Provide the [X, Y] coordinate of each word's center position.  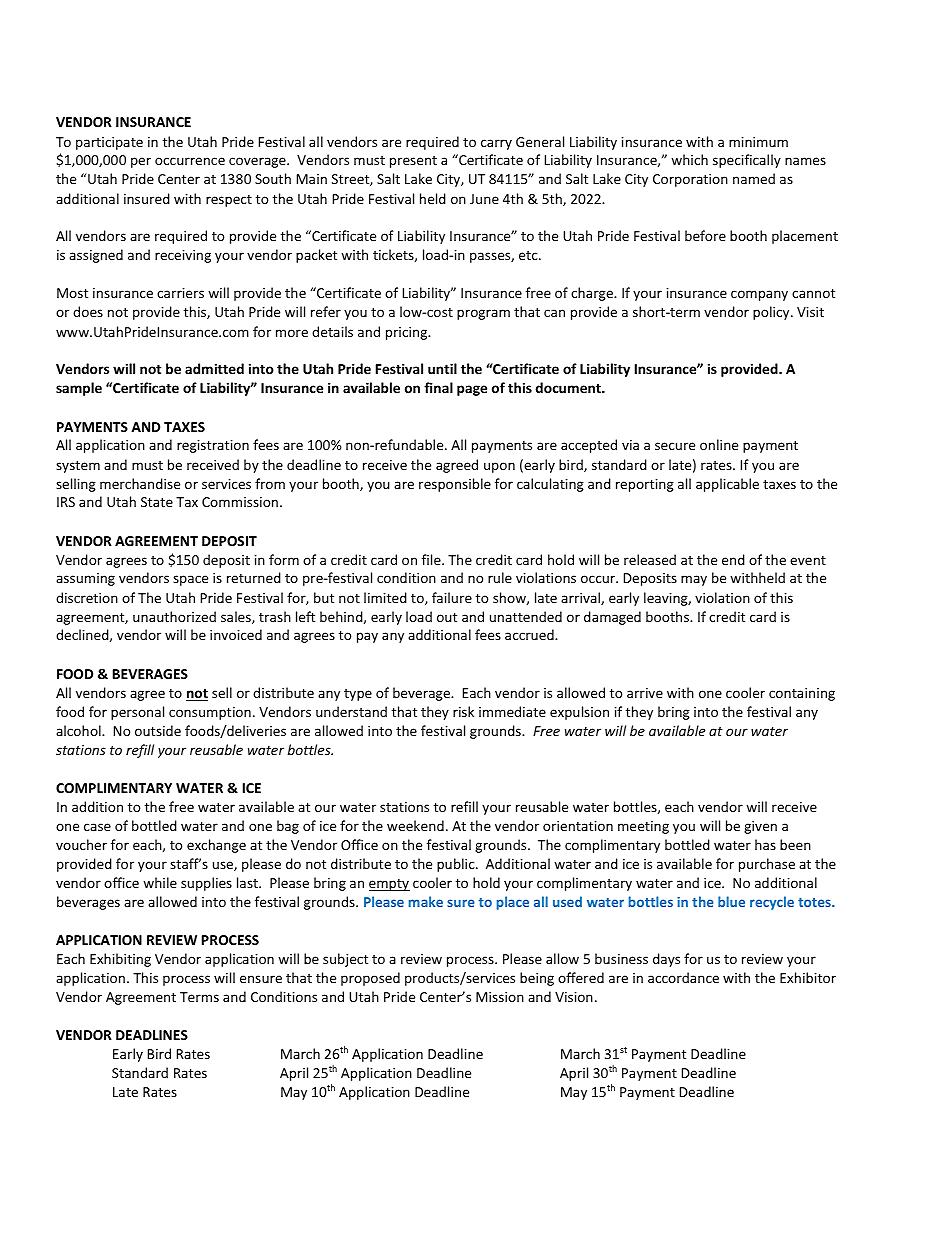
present [413, 162]
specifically [747, 161]
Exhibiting [120, 960]
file [432, 559]
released [650, 559]
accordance [683, 977]
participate [109, 143]
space [190, 580]
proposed [370, 979]
